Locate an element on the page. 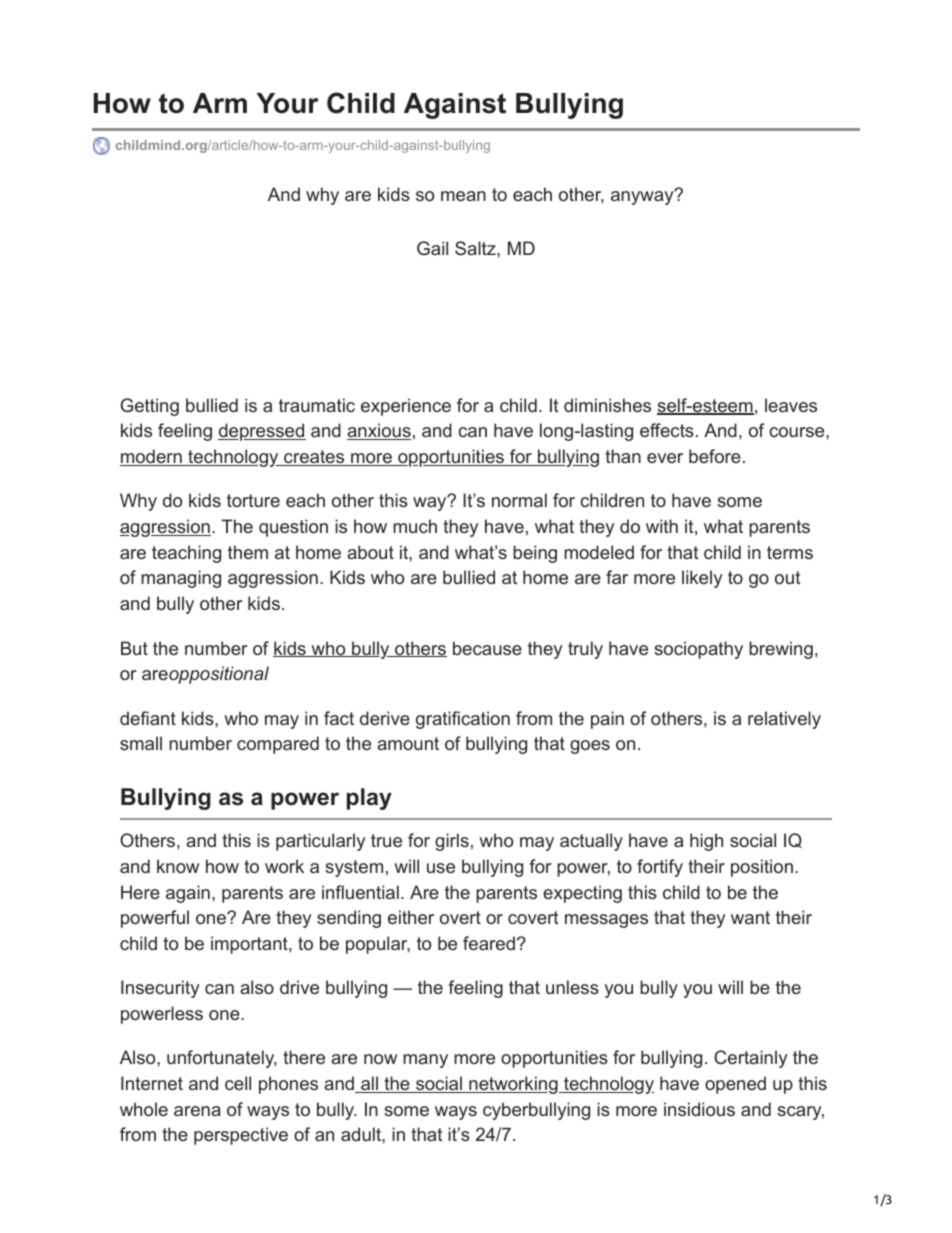 The height and width of the image is (1233, 952). compared is located at coordinates (278, 745).
